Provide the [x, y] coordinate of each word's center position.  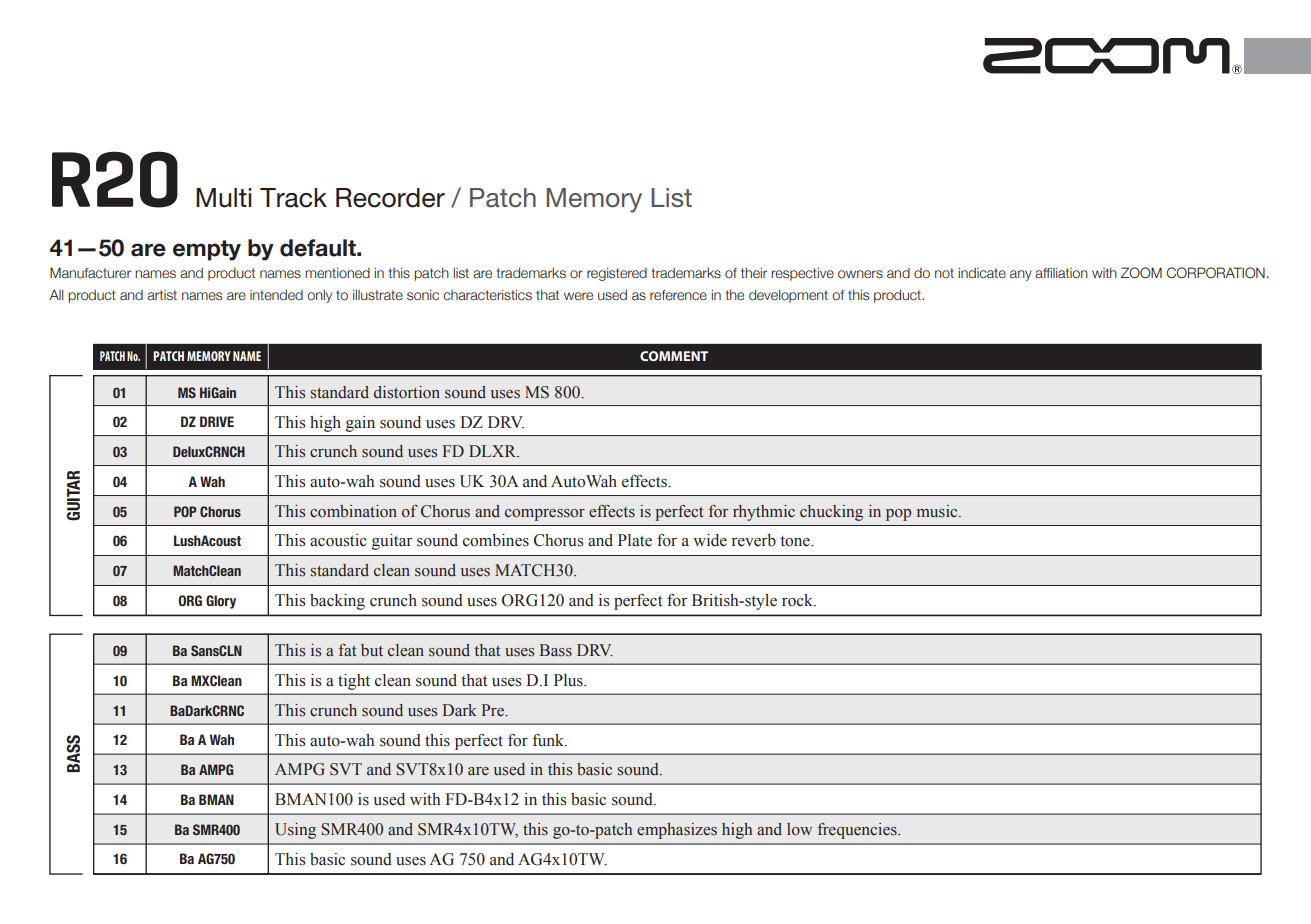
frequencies [858, 831]
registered [617, 274]
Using [295, 831]
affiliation [1061, 273]
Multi [223, 198]
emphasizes [677, 831]
